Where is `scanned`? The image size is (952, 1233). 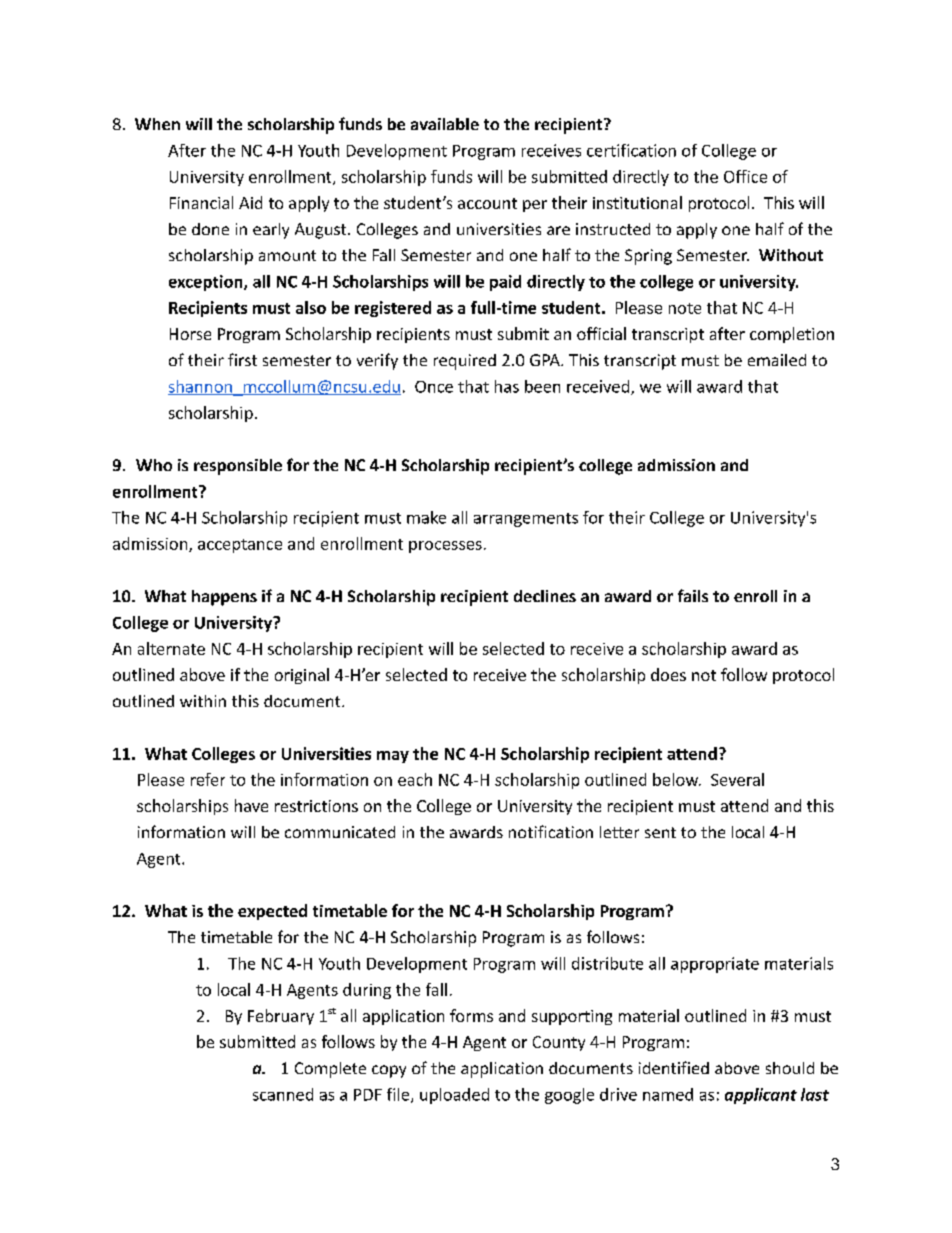
scanned is located at coordinates (283, 1094).
